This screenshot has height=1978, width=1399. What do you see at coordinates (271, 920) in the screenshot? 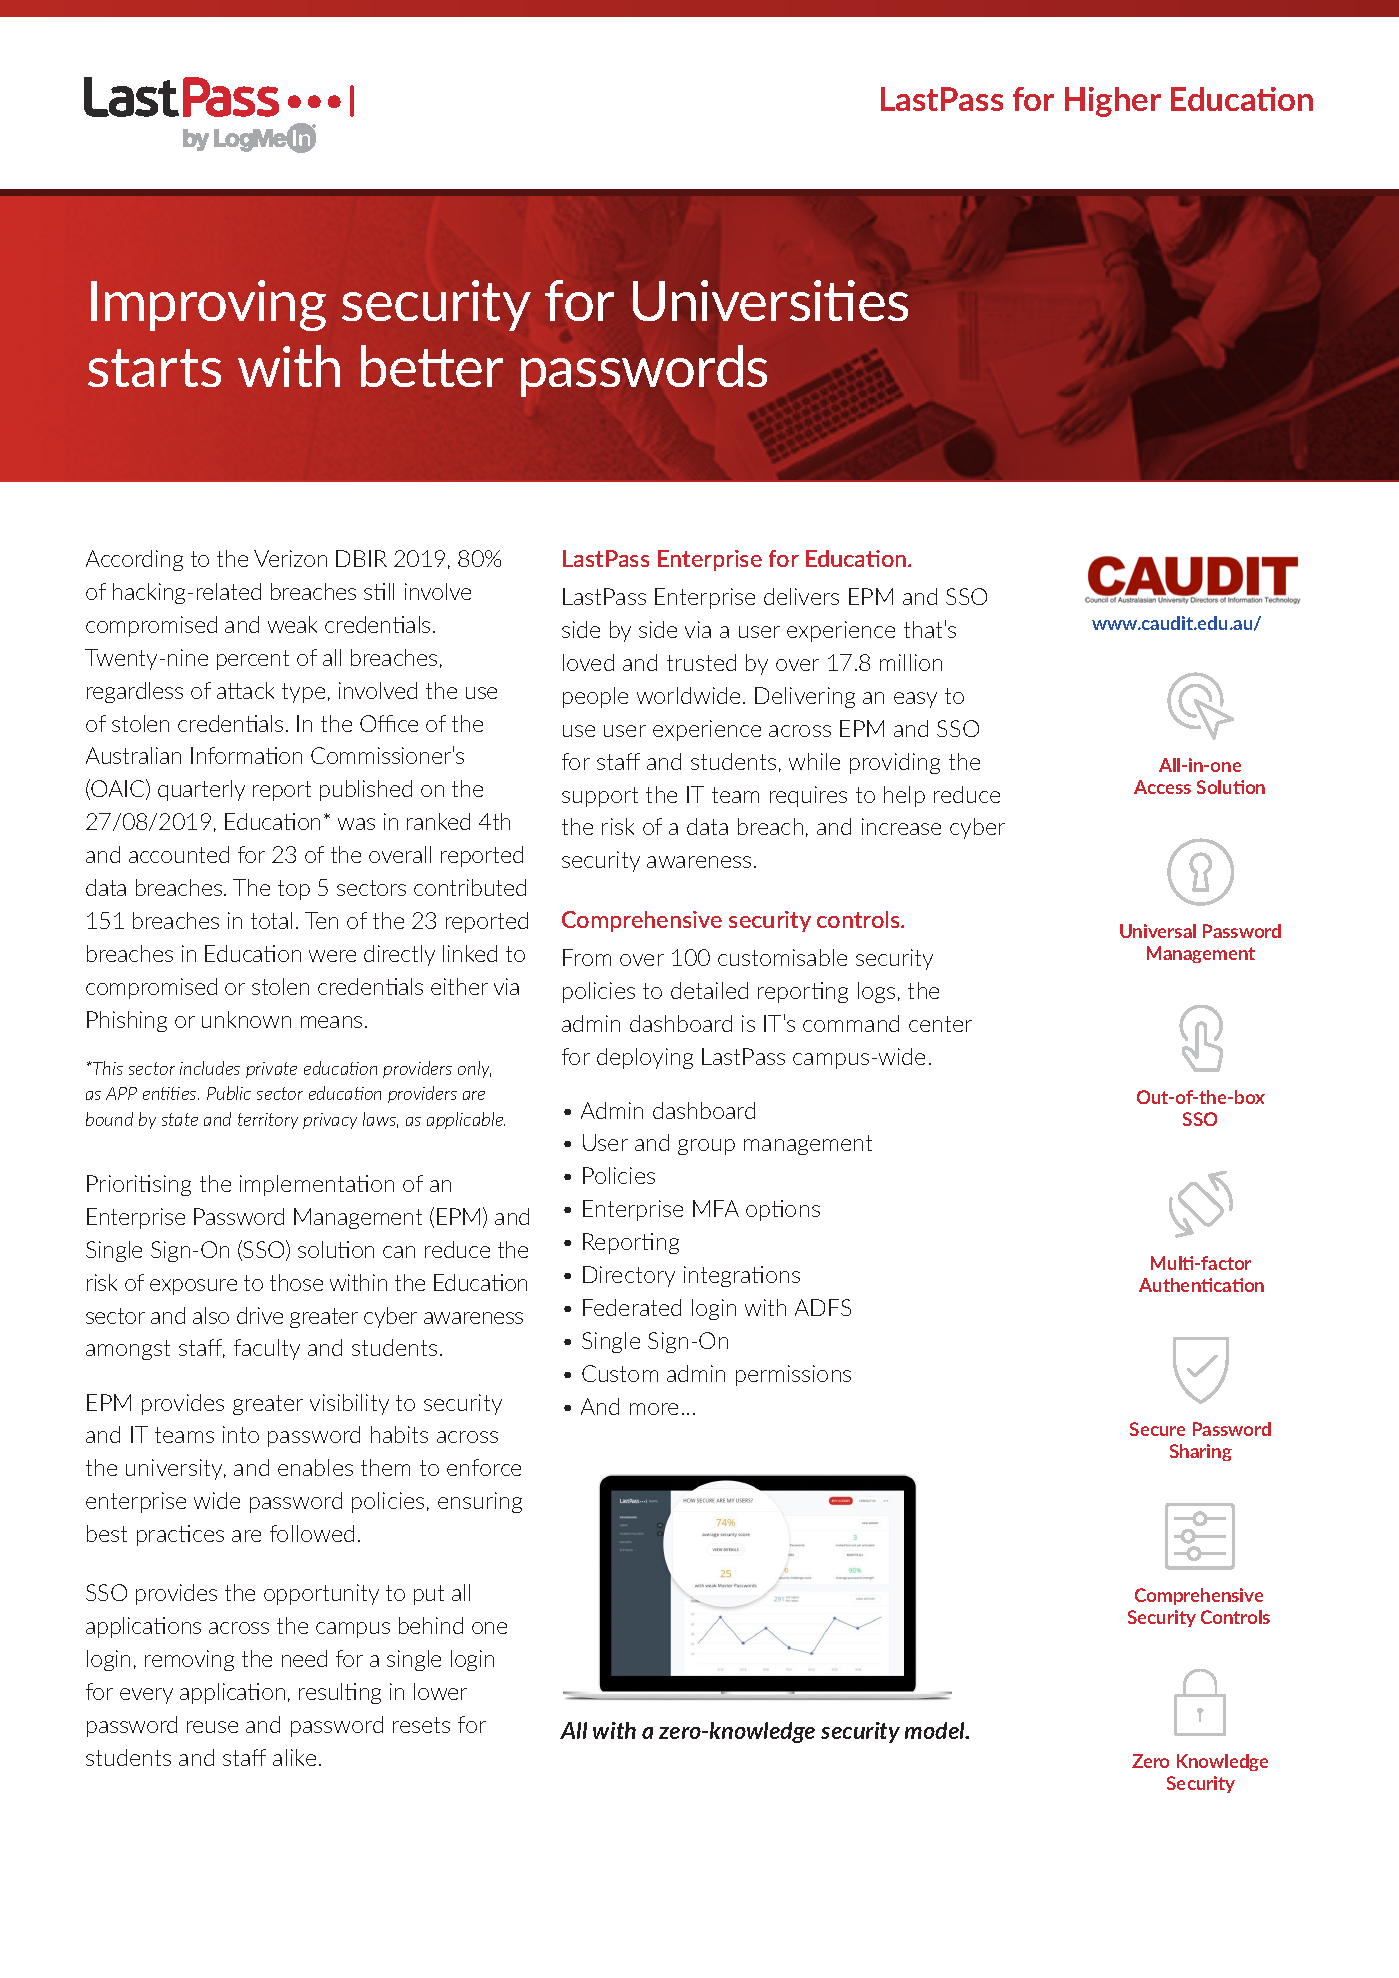
I see `total` at bounding box center [271, 920].
